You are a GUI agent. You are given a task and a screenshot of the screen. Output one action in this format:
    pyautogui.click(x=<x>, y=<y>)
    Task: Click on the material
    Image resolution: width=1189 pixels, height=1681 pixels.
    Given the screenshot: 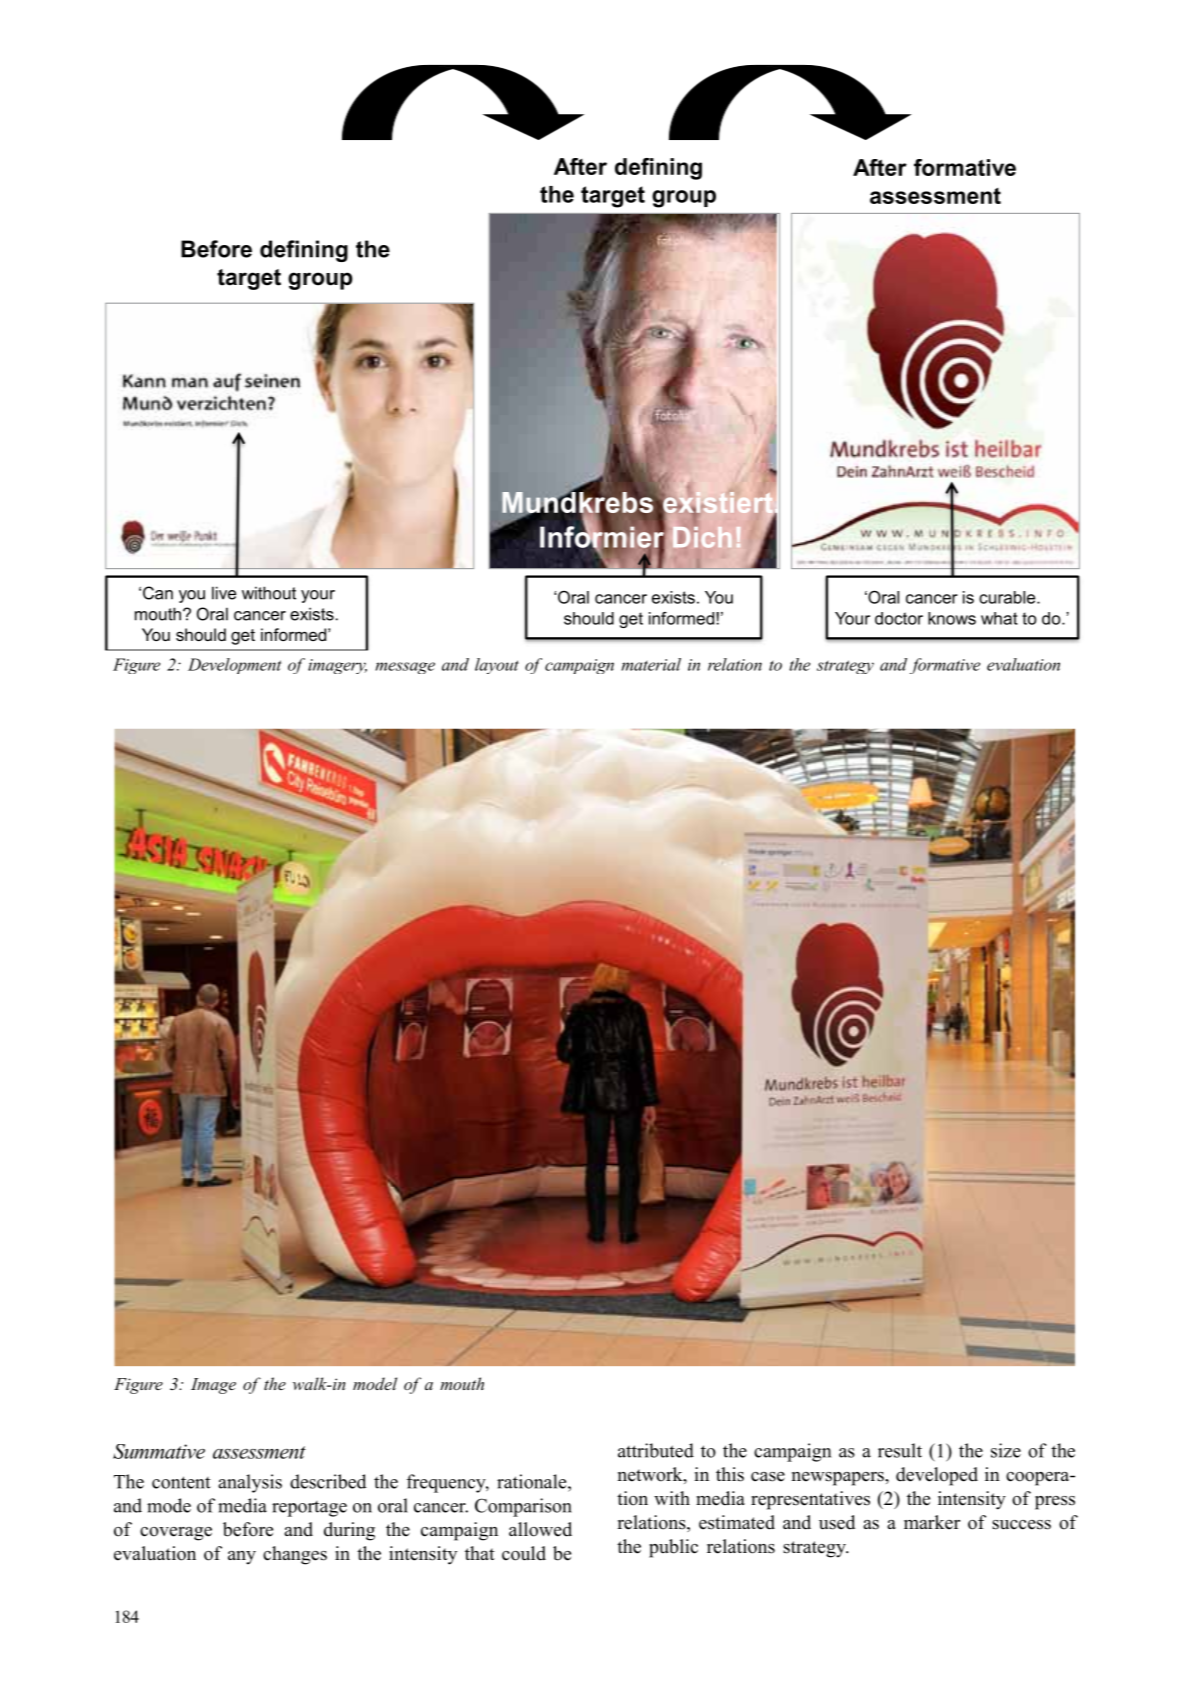 What is the action you would take?
    pyautogui.click(x=651, y=664)
